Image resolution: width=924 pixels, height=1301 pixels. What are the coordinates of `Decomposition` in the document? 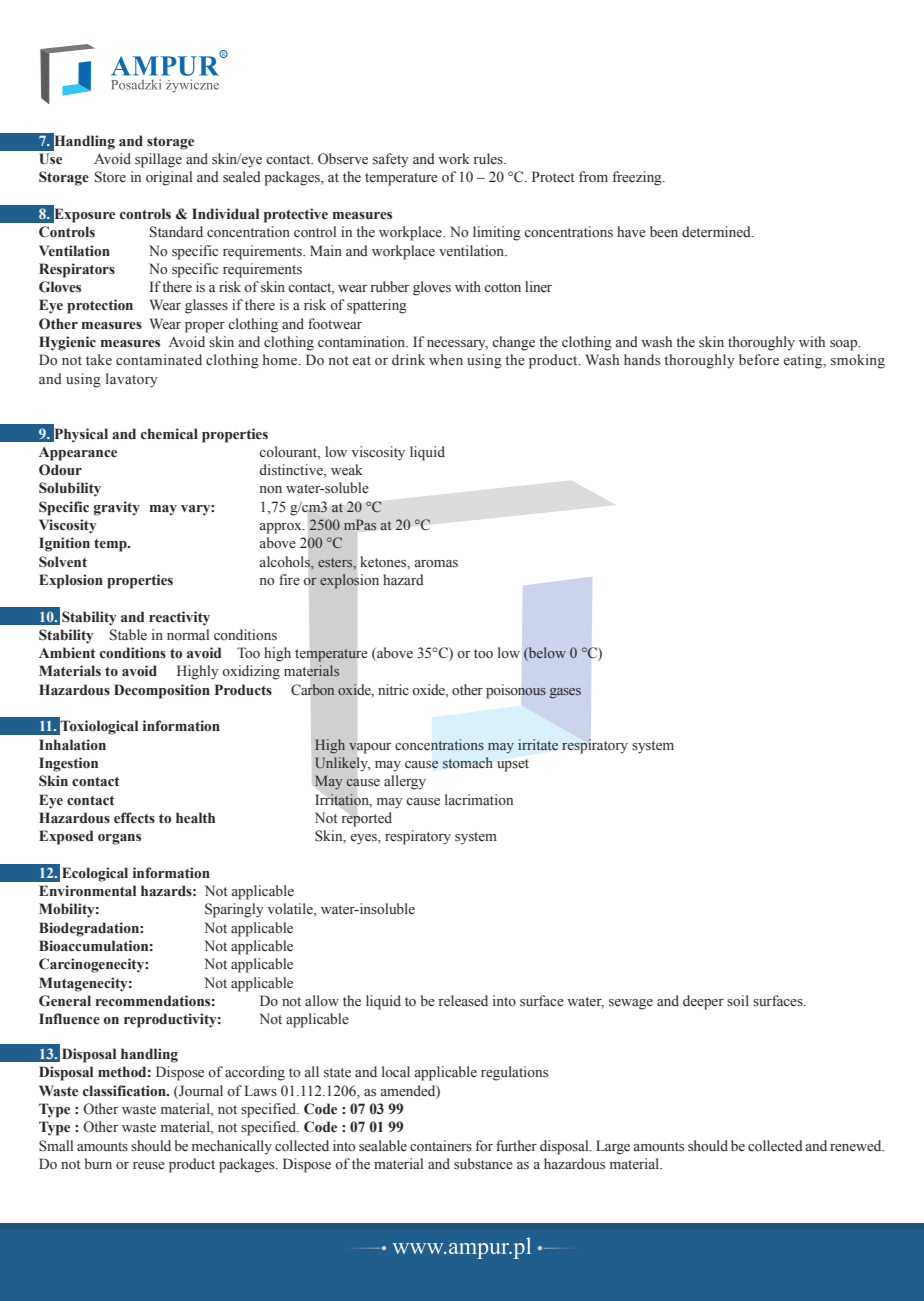 It's located at (162, 691).
